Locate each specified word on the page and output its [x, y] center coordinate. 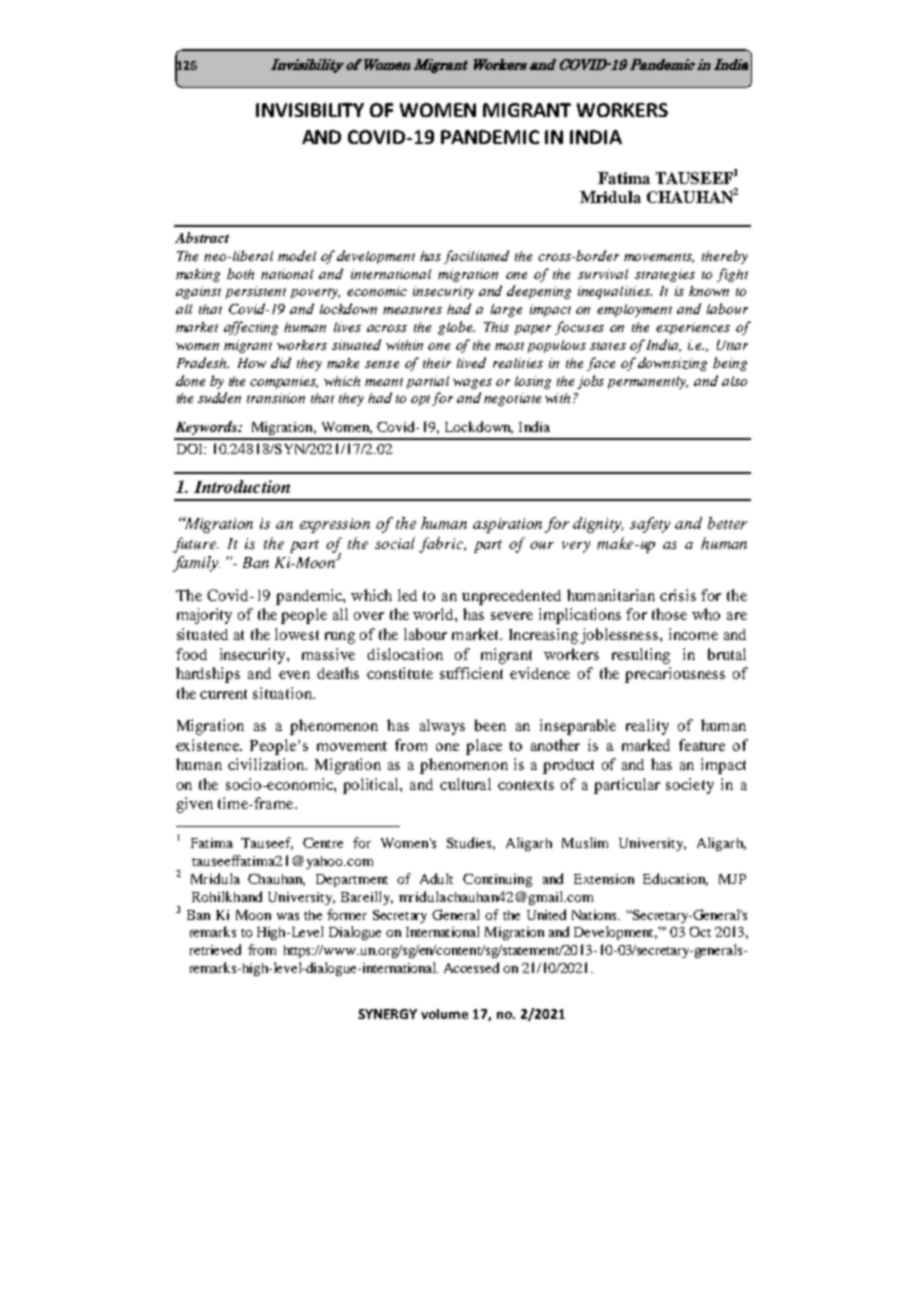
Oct [700, 932]
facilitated [476, 257]
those [669, 614]
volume [444, 1014]
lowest [297, 634]
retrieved [215, 949]
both [240, 273]
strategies [665, 275]
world [434, 614]
